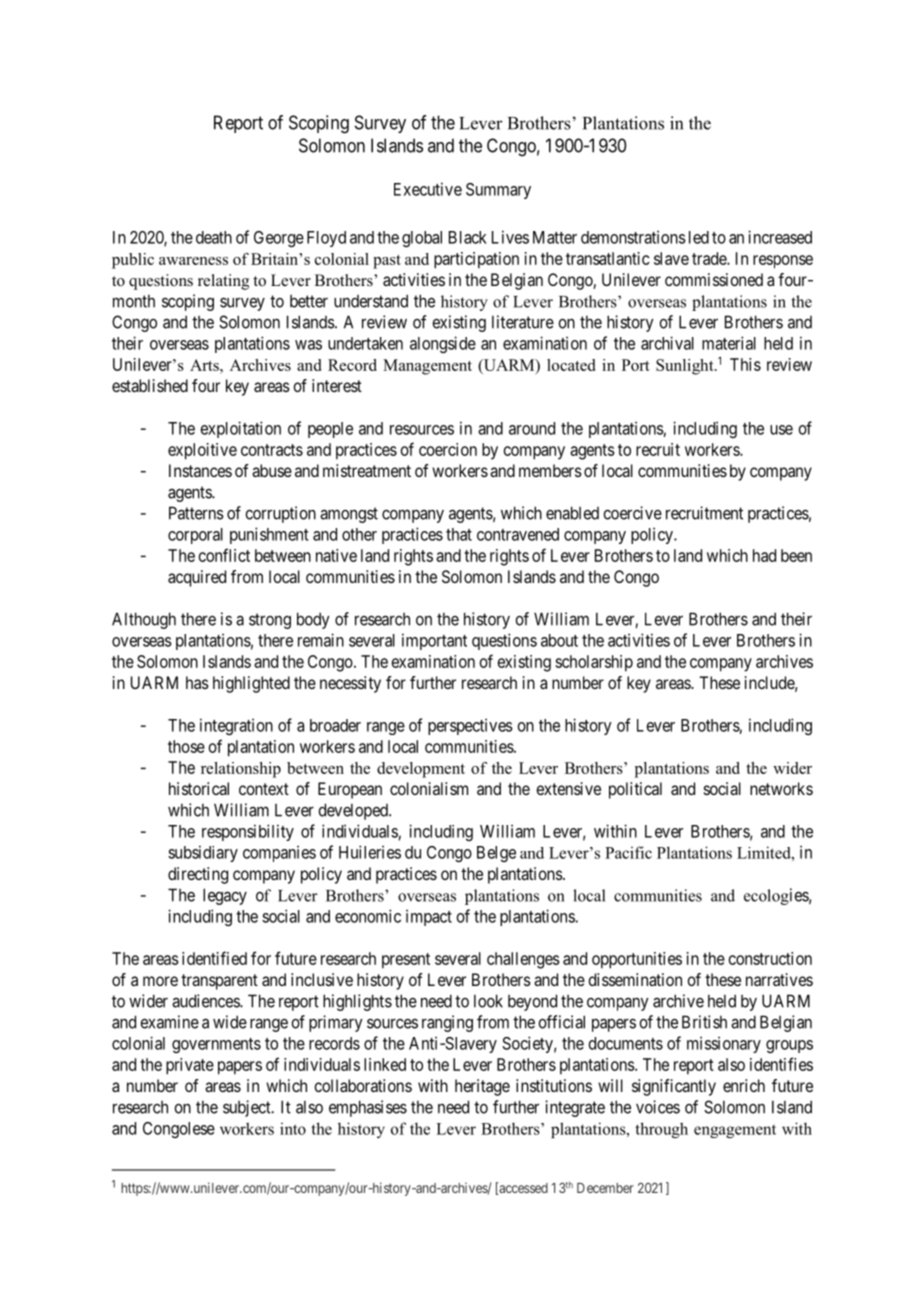 The image size is (924, 1308). I want to click on trade, so click(710, 258).
